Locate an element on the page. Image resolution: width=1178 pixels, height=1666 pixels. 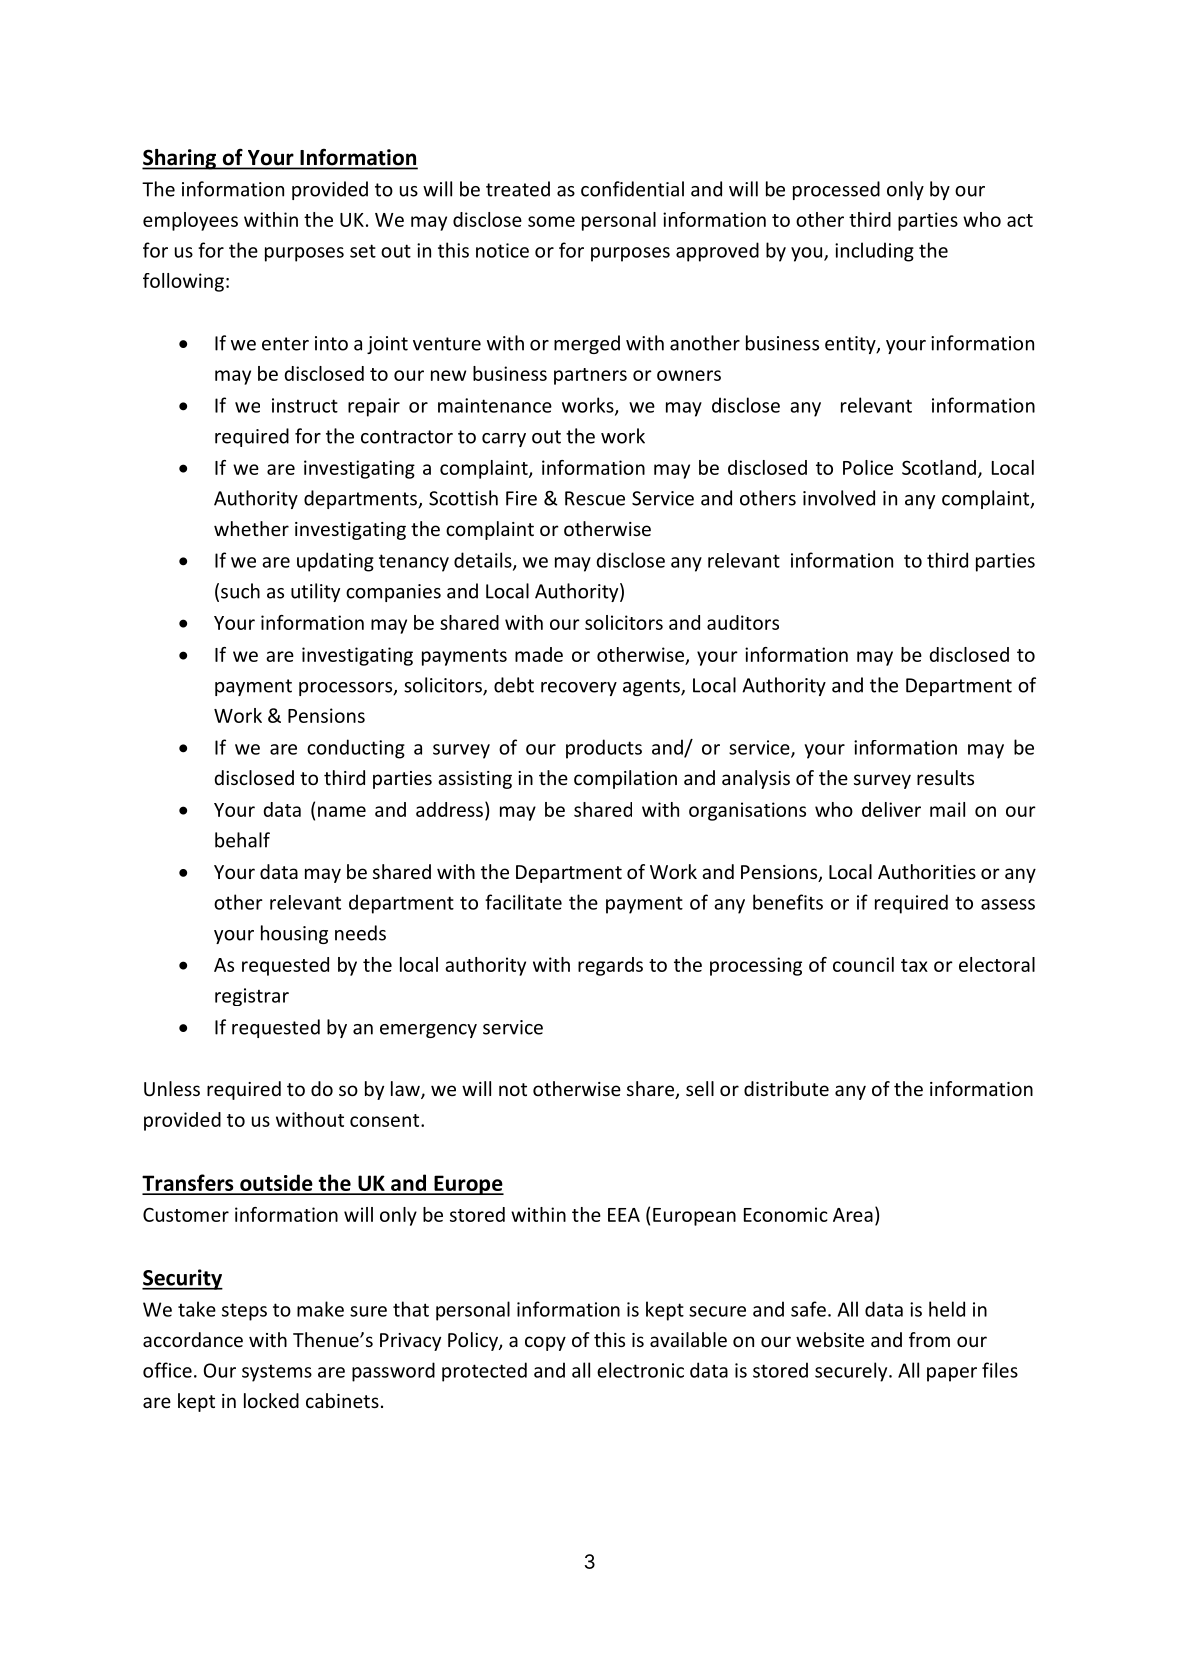
made is located at coordinates (539, 654).
